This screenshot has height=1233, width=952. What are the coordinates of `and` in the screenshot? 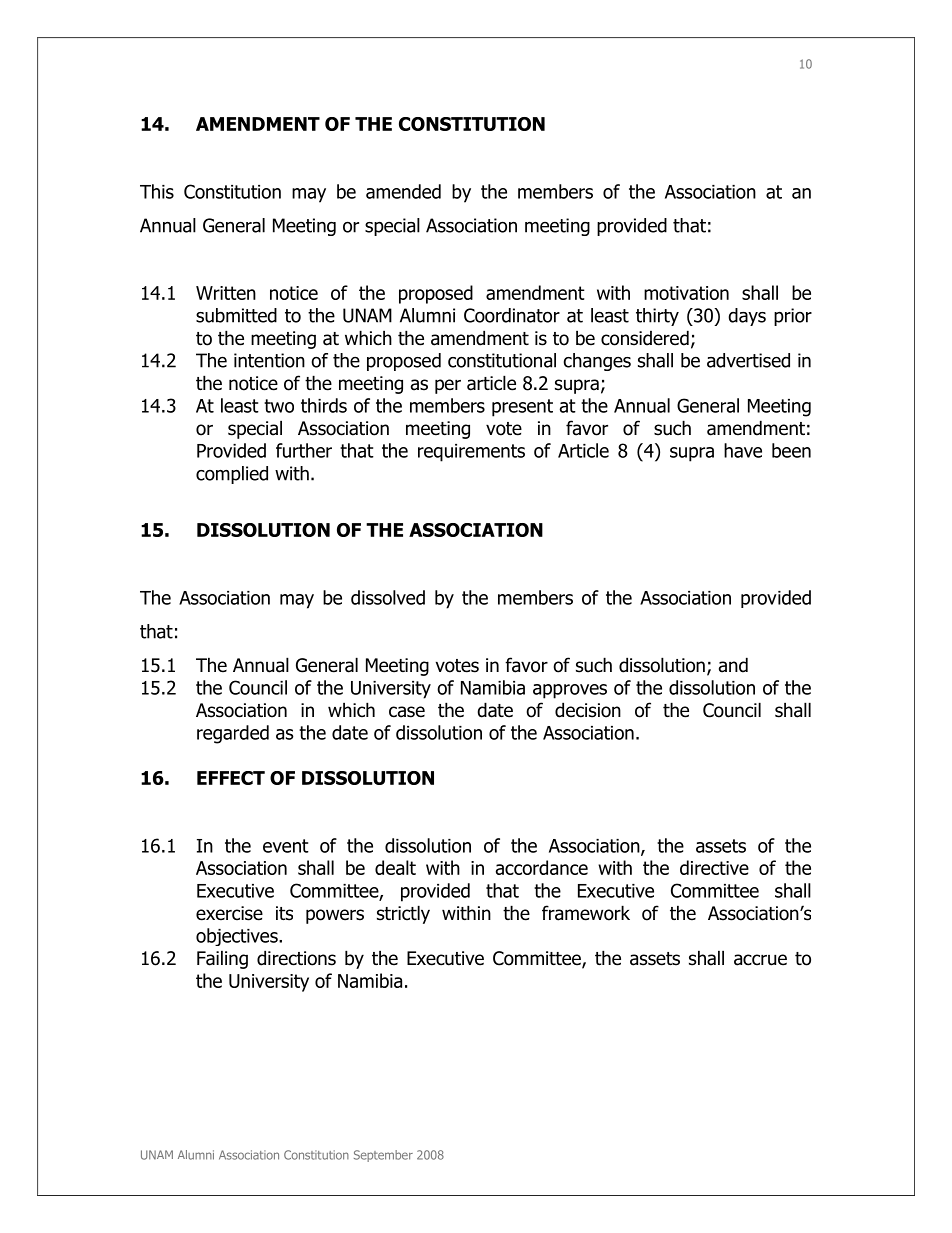 It's located at (733, 665).
